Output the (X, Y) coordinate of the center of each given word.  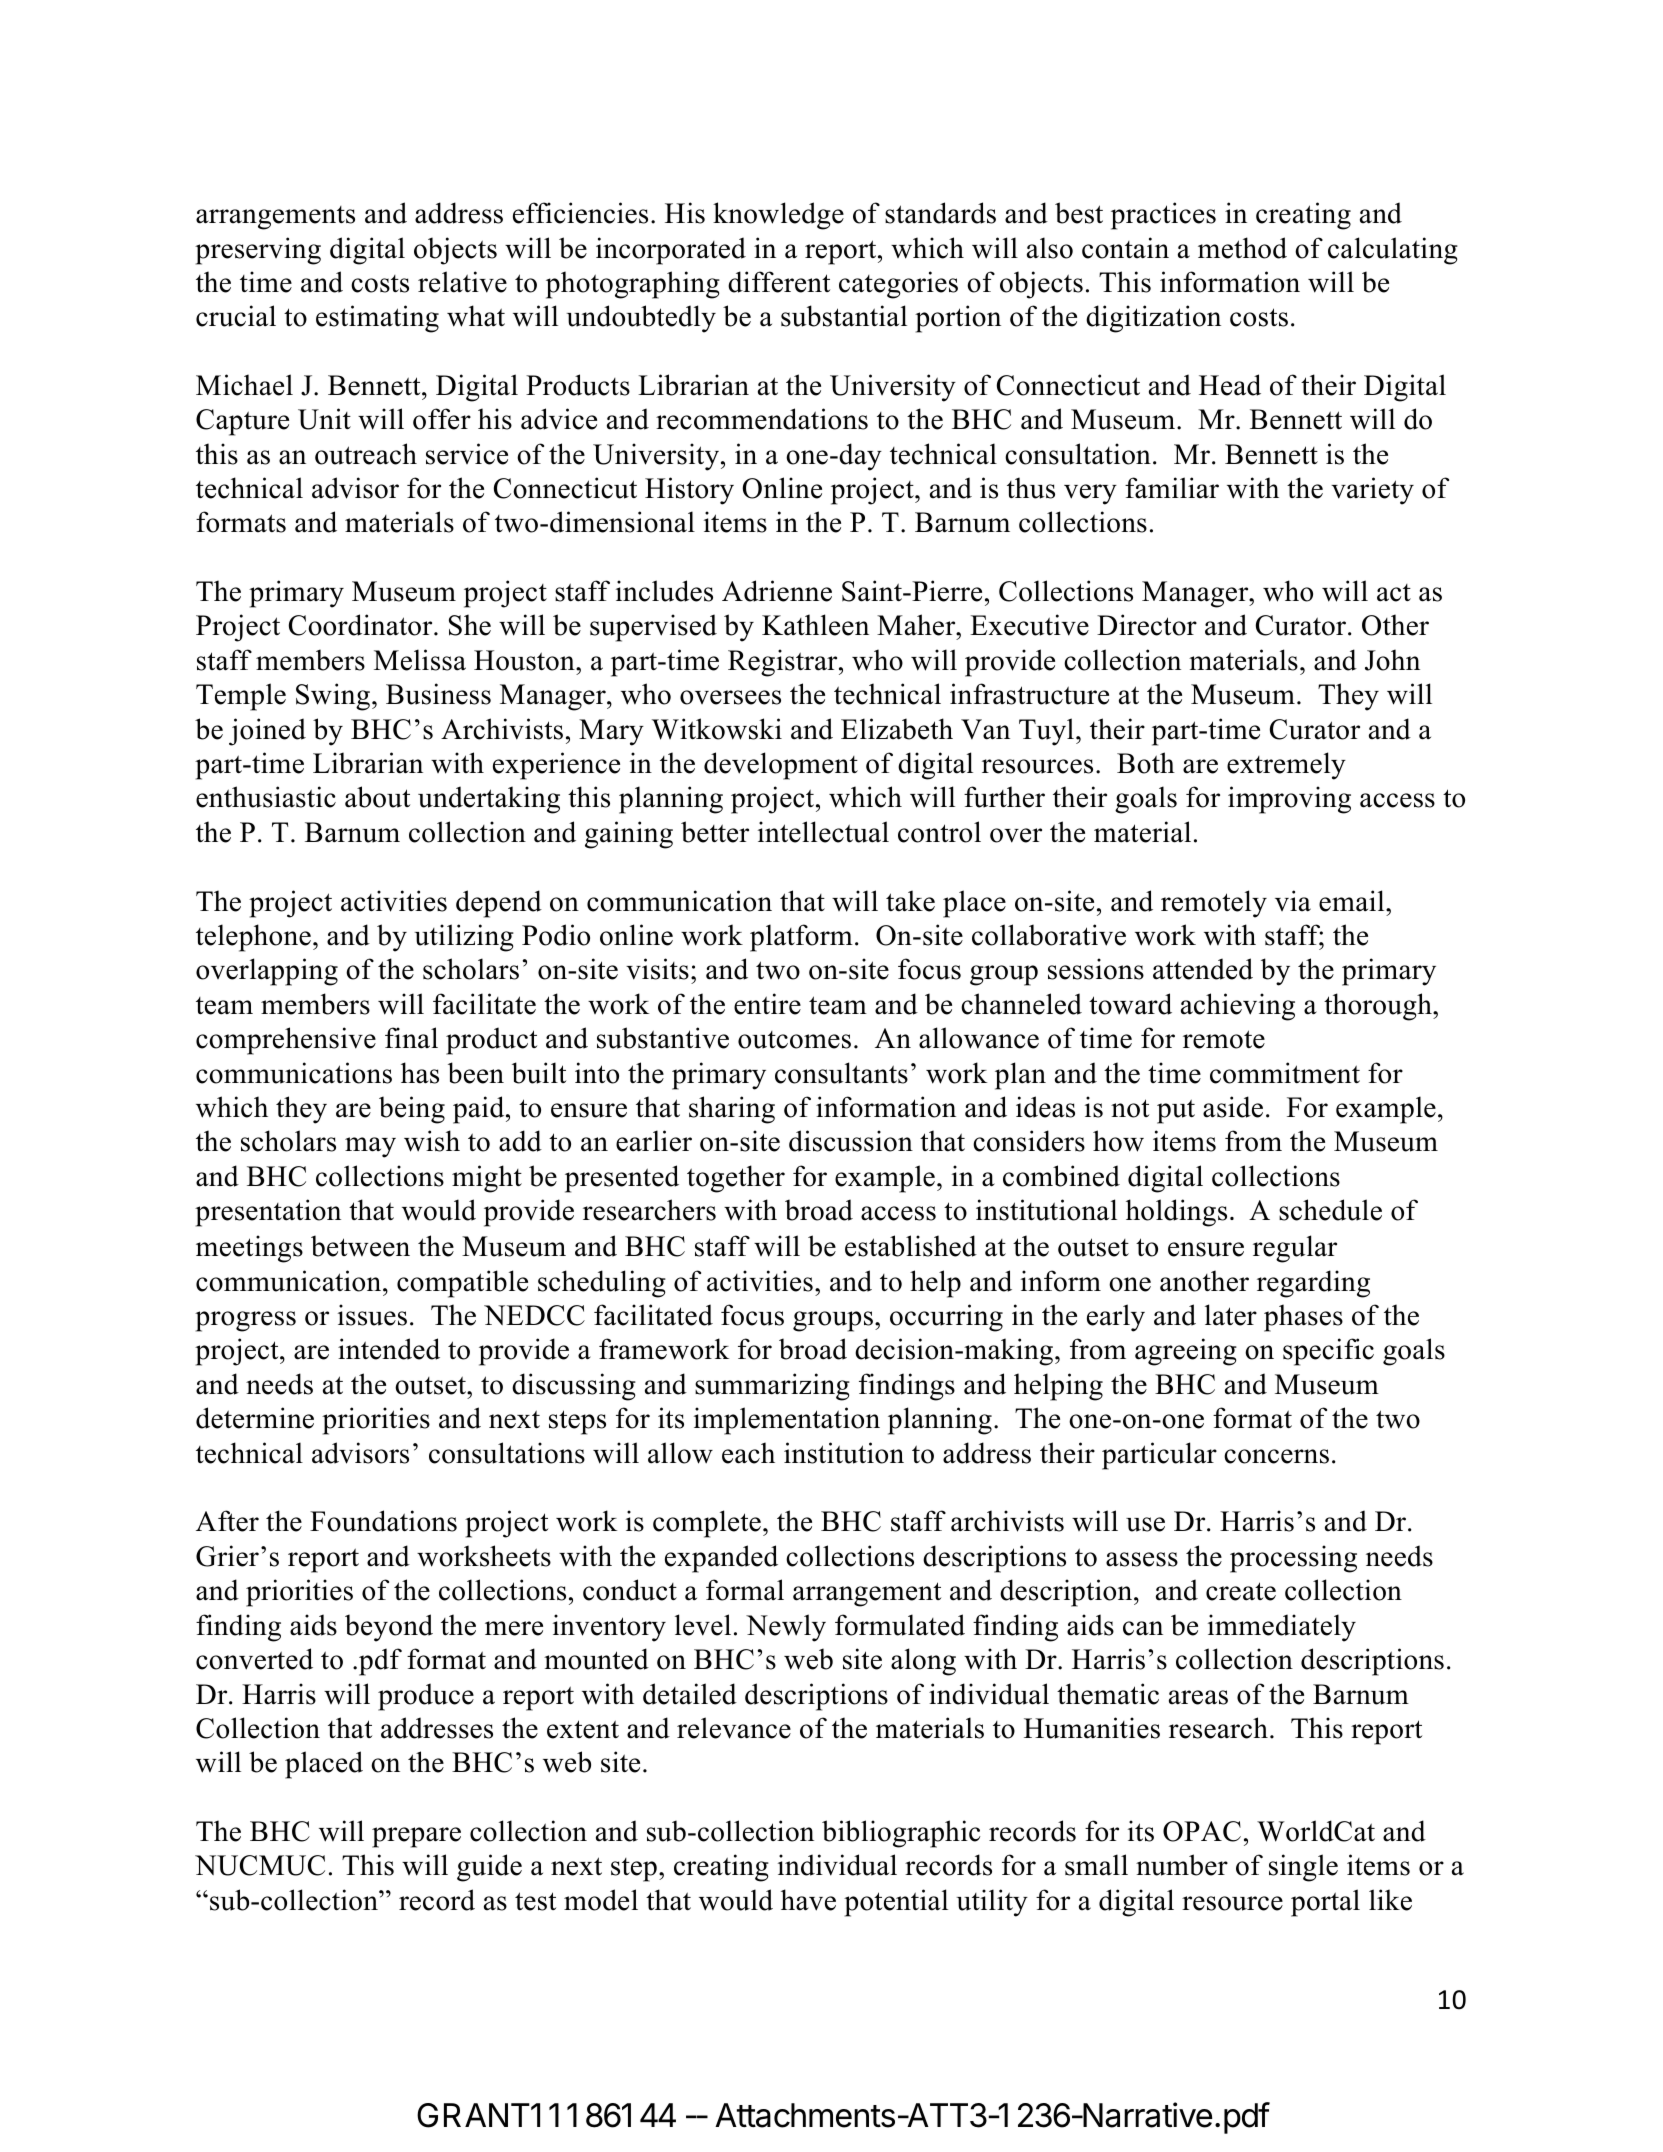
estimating (377, 319)
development (781, 766)
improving (1289, 800)
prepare (416, 1837)
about (377, 797)
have (808, 1900)
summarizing (772, 1387)
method (1242, 248)
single (1303, 1868)
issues (372, 1315)
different (779, 282)
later (1231, 1315)
